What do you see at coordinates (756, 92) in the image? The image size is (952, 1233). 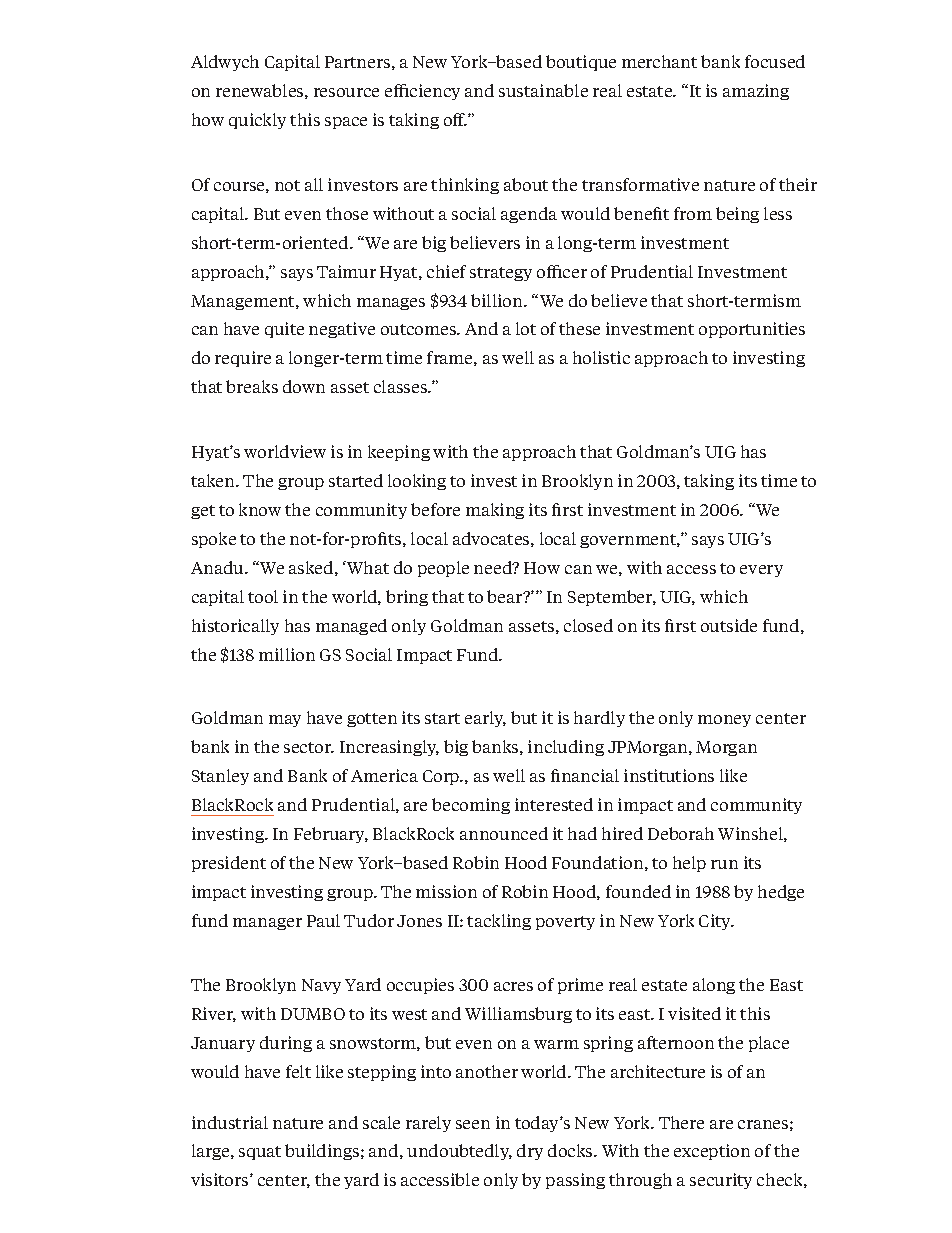 I see `amazing` at bounding box center [756, 92].
